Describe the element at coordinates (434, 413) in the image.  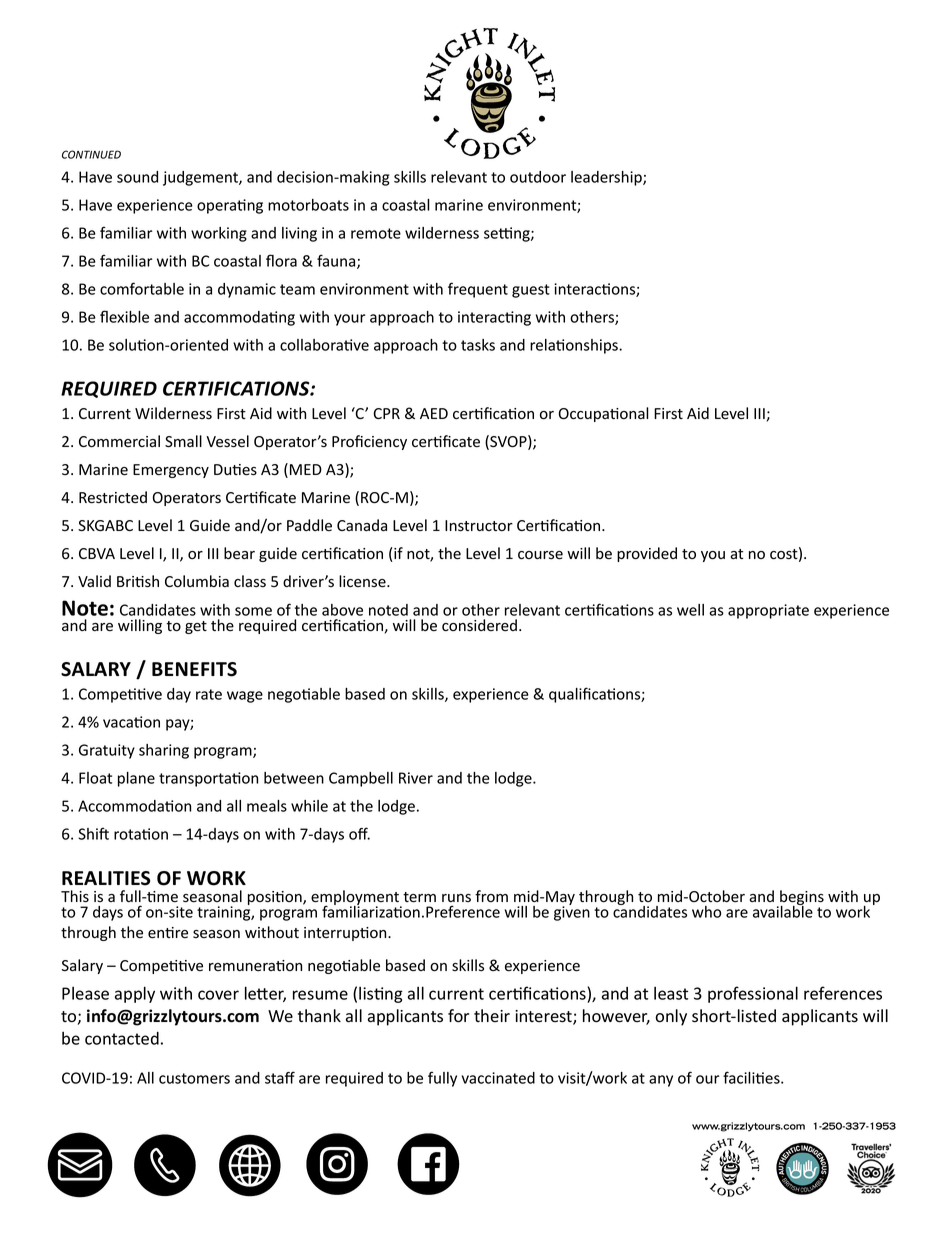
I see `AED` at that location.
